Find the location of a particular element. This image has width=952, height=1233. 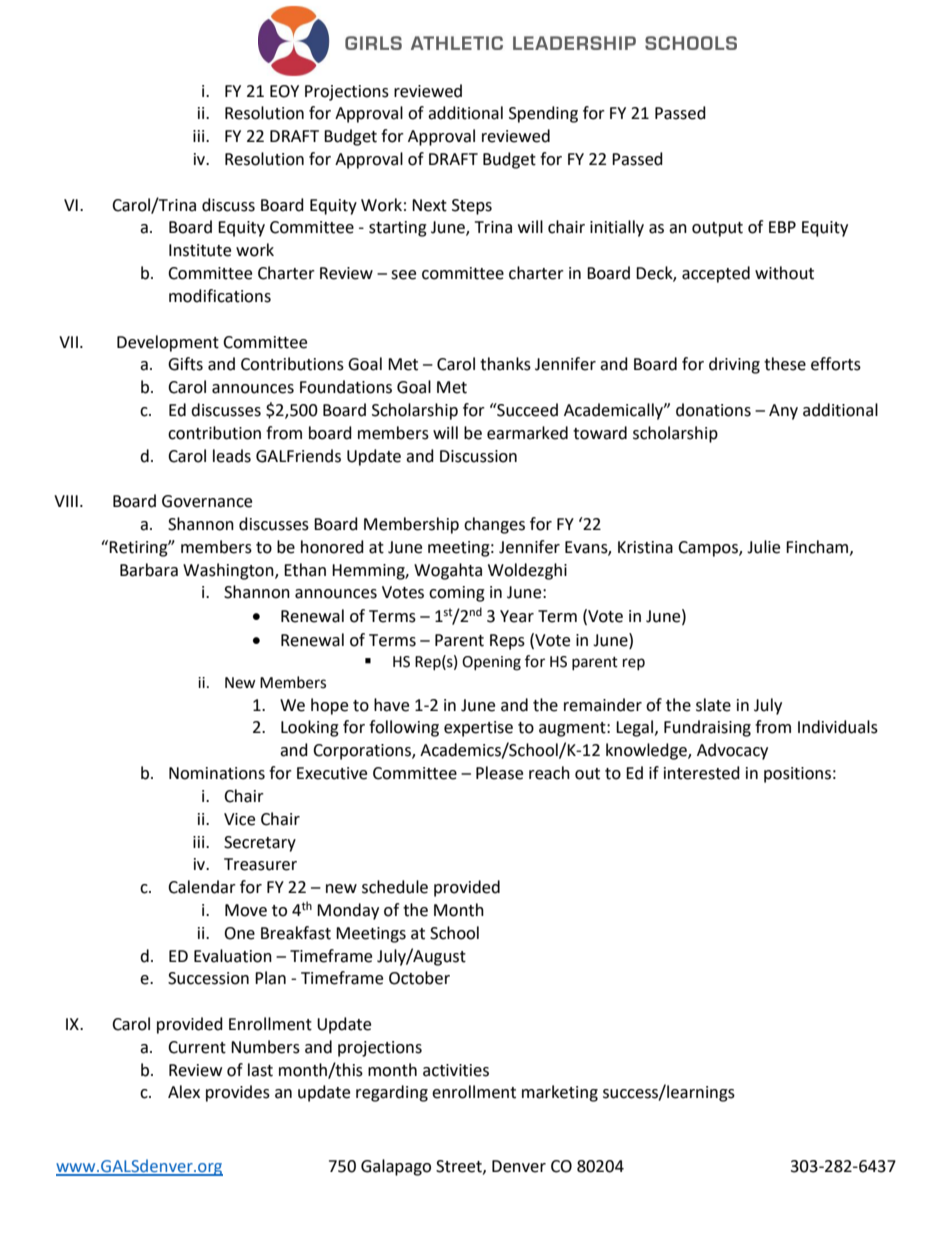

activities is located at coordinates (456, 1070).
